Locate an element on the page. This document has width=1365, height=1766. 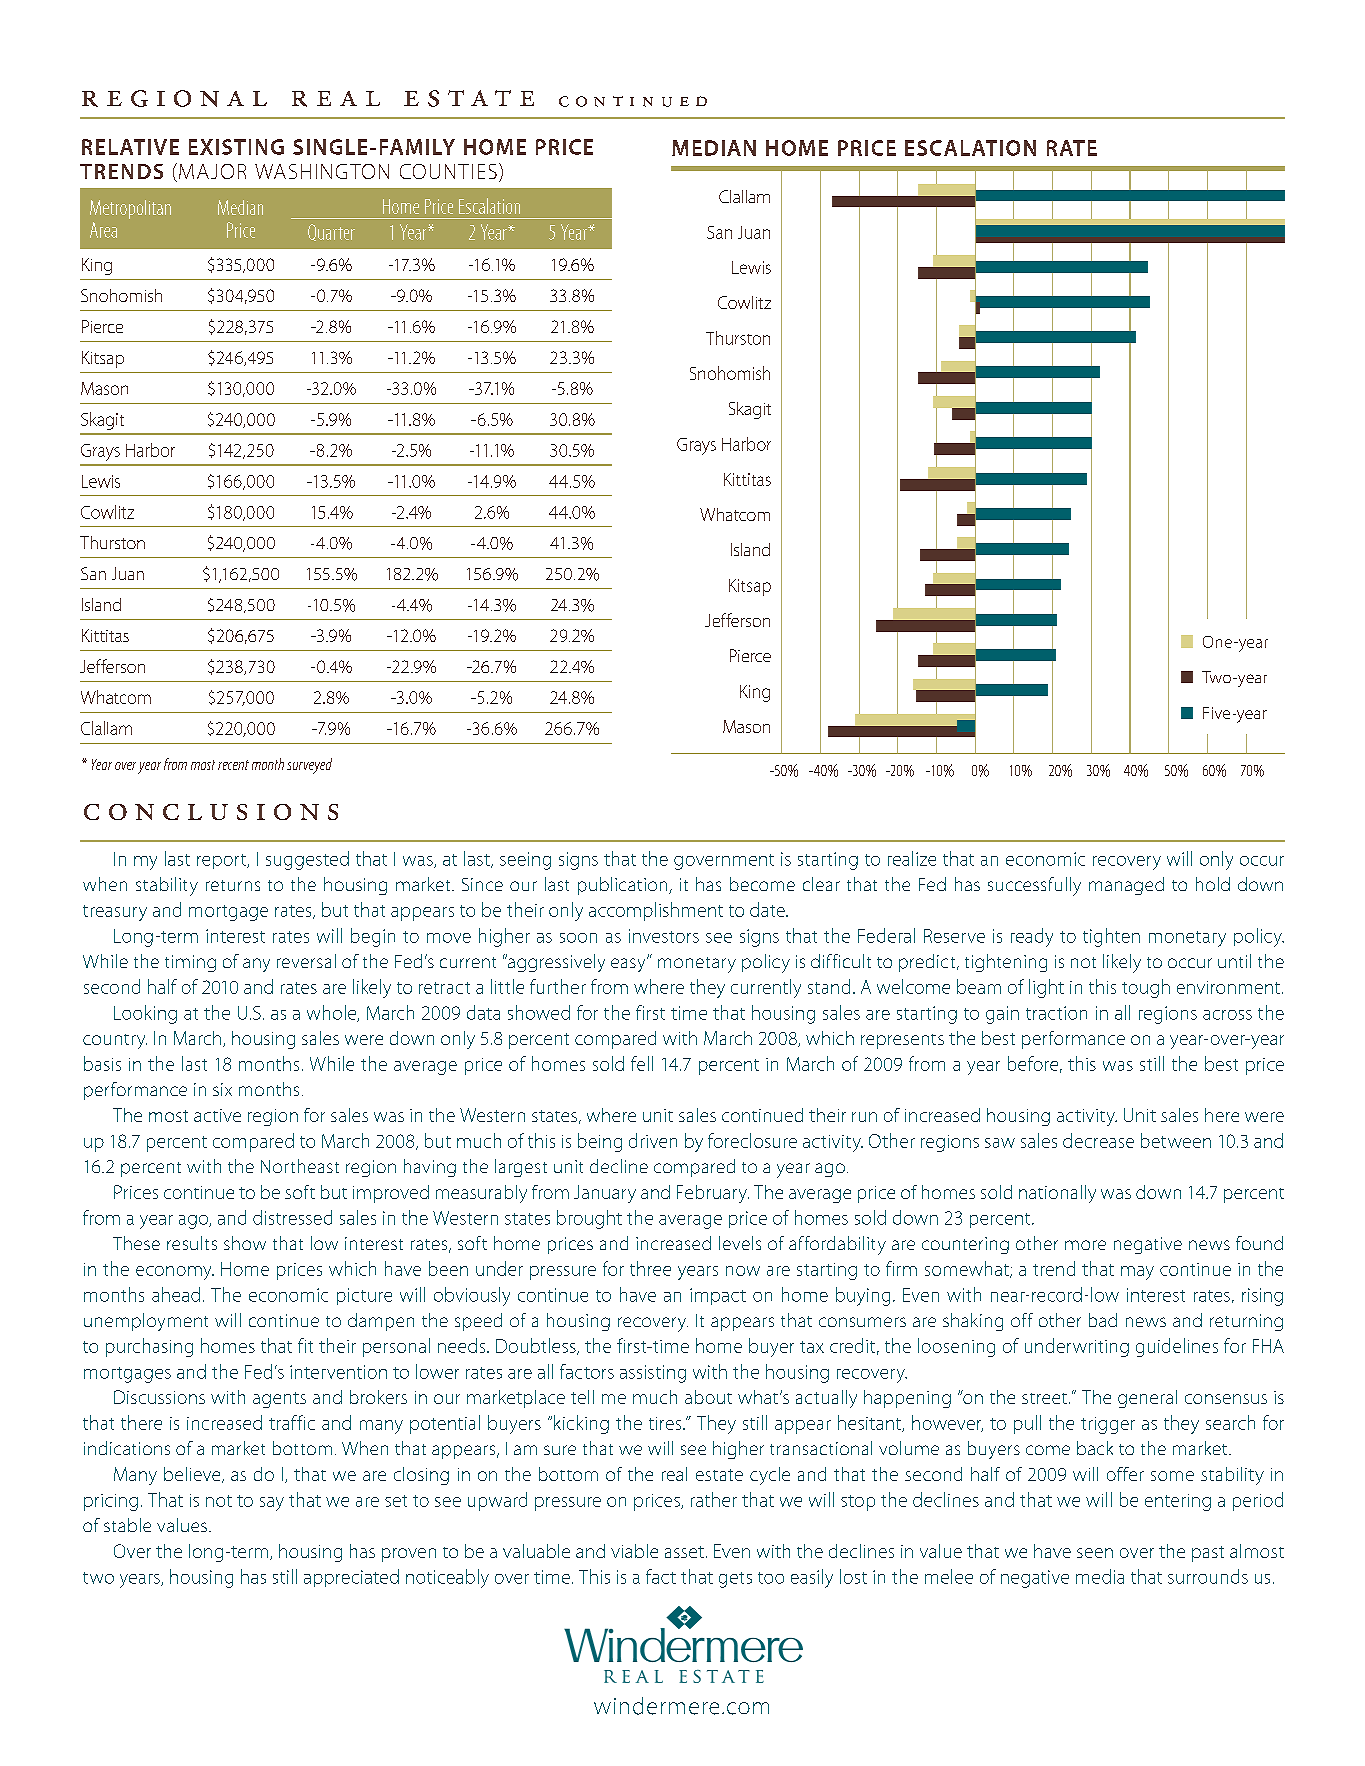
COUNTIES is located at coordinates (448, 171).
